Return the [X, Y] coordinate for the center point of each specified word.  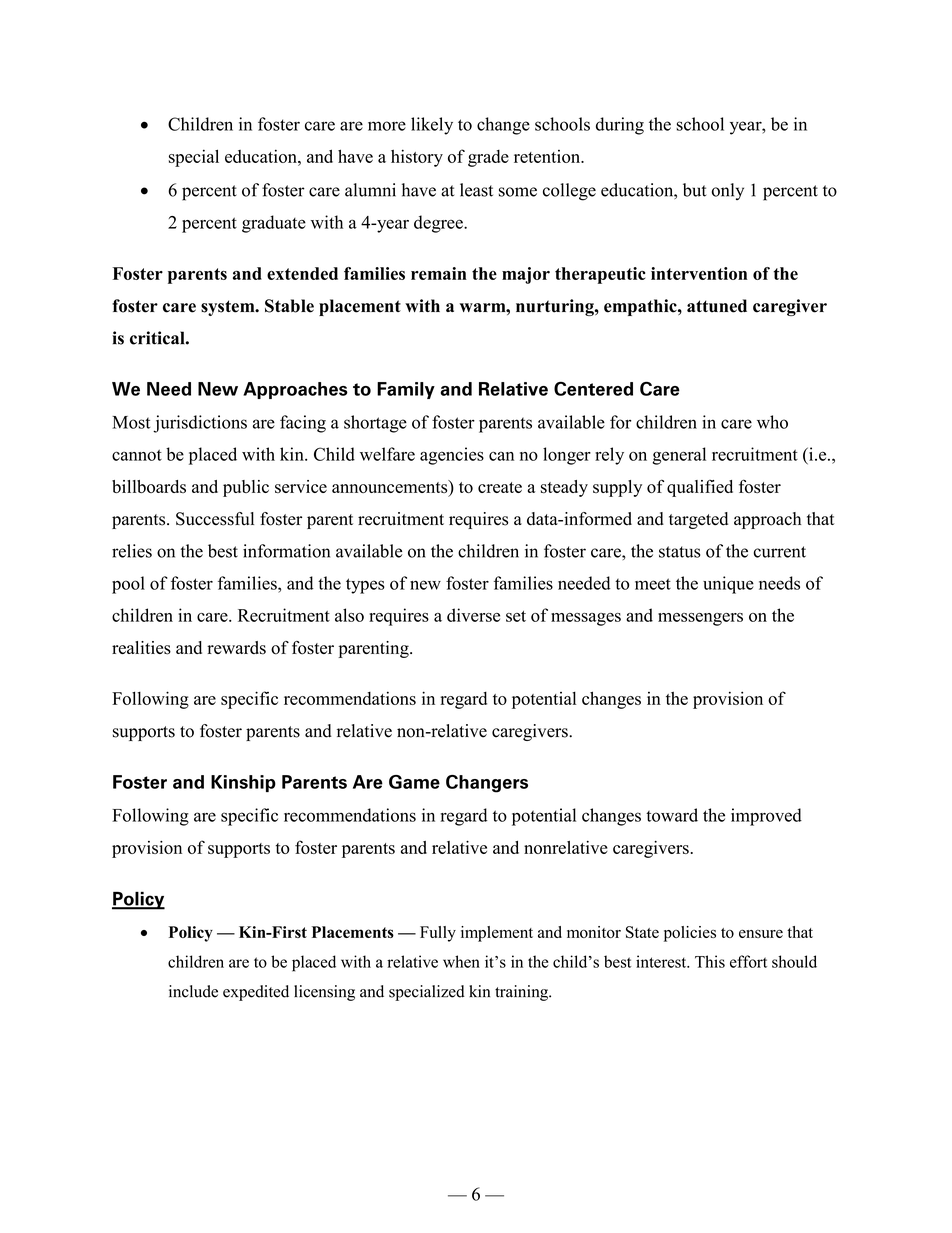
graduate [274, 224]
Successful [215, 519]
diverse [473, 615]
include [193, 991]
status [679, 552]
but [695, 190]
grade [488, 158]
